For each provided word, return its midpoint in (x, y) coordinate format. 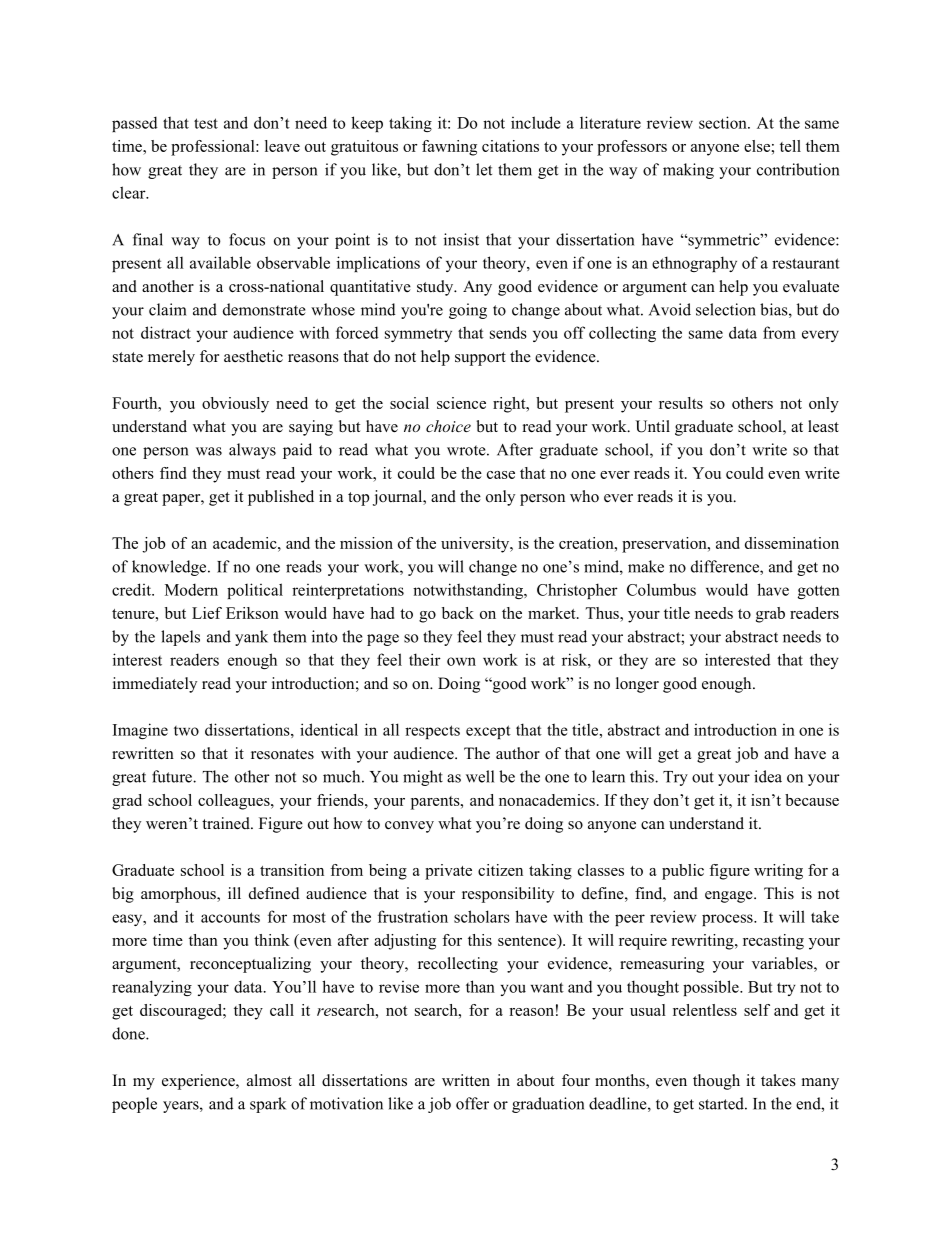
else (757, 146)
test (206, 123)
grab (770, 615)
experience (199, 1082)
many (820, 1084)
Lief (207, 613)
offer (472, 1103)
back (458, 613)
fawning (449, 148)
